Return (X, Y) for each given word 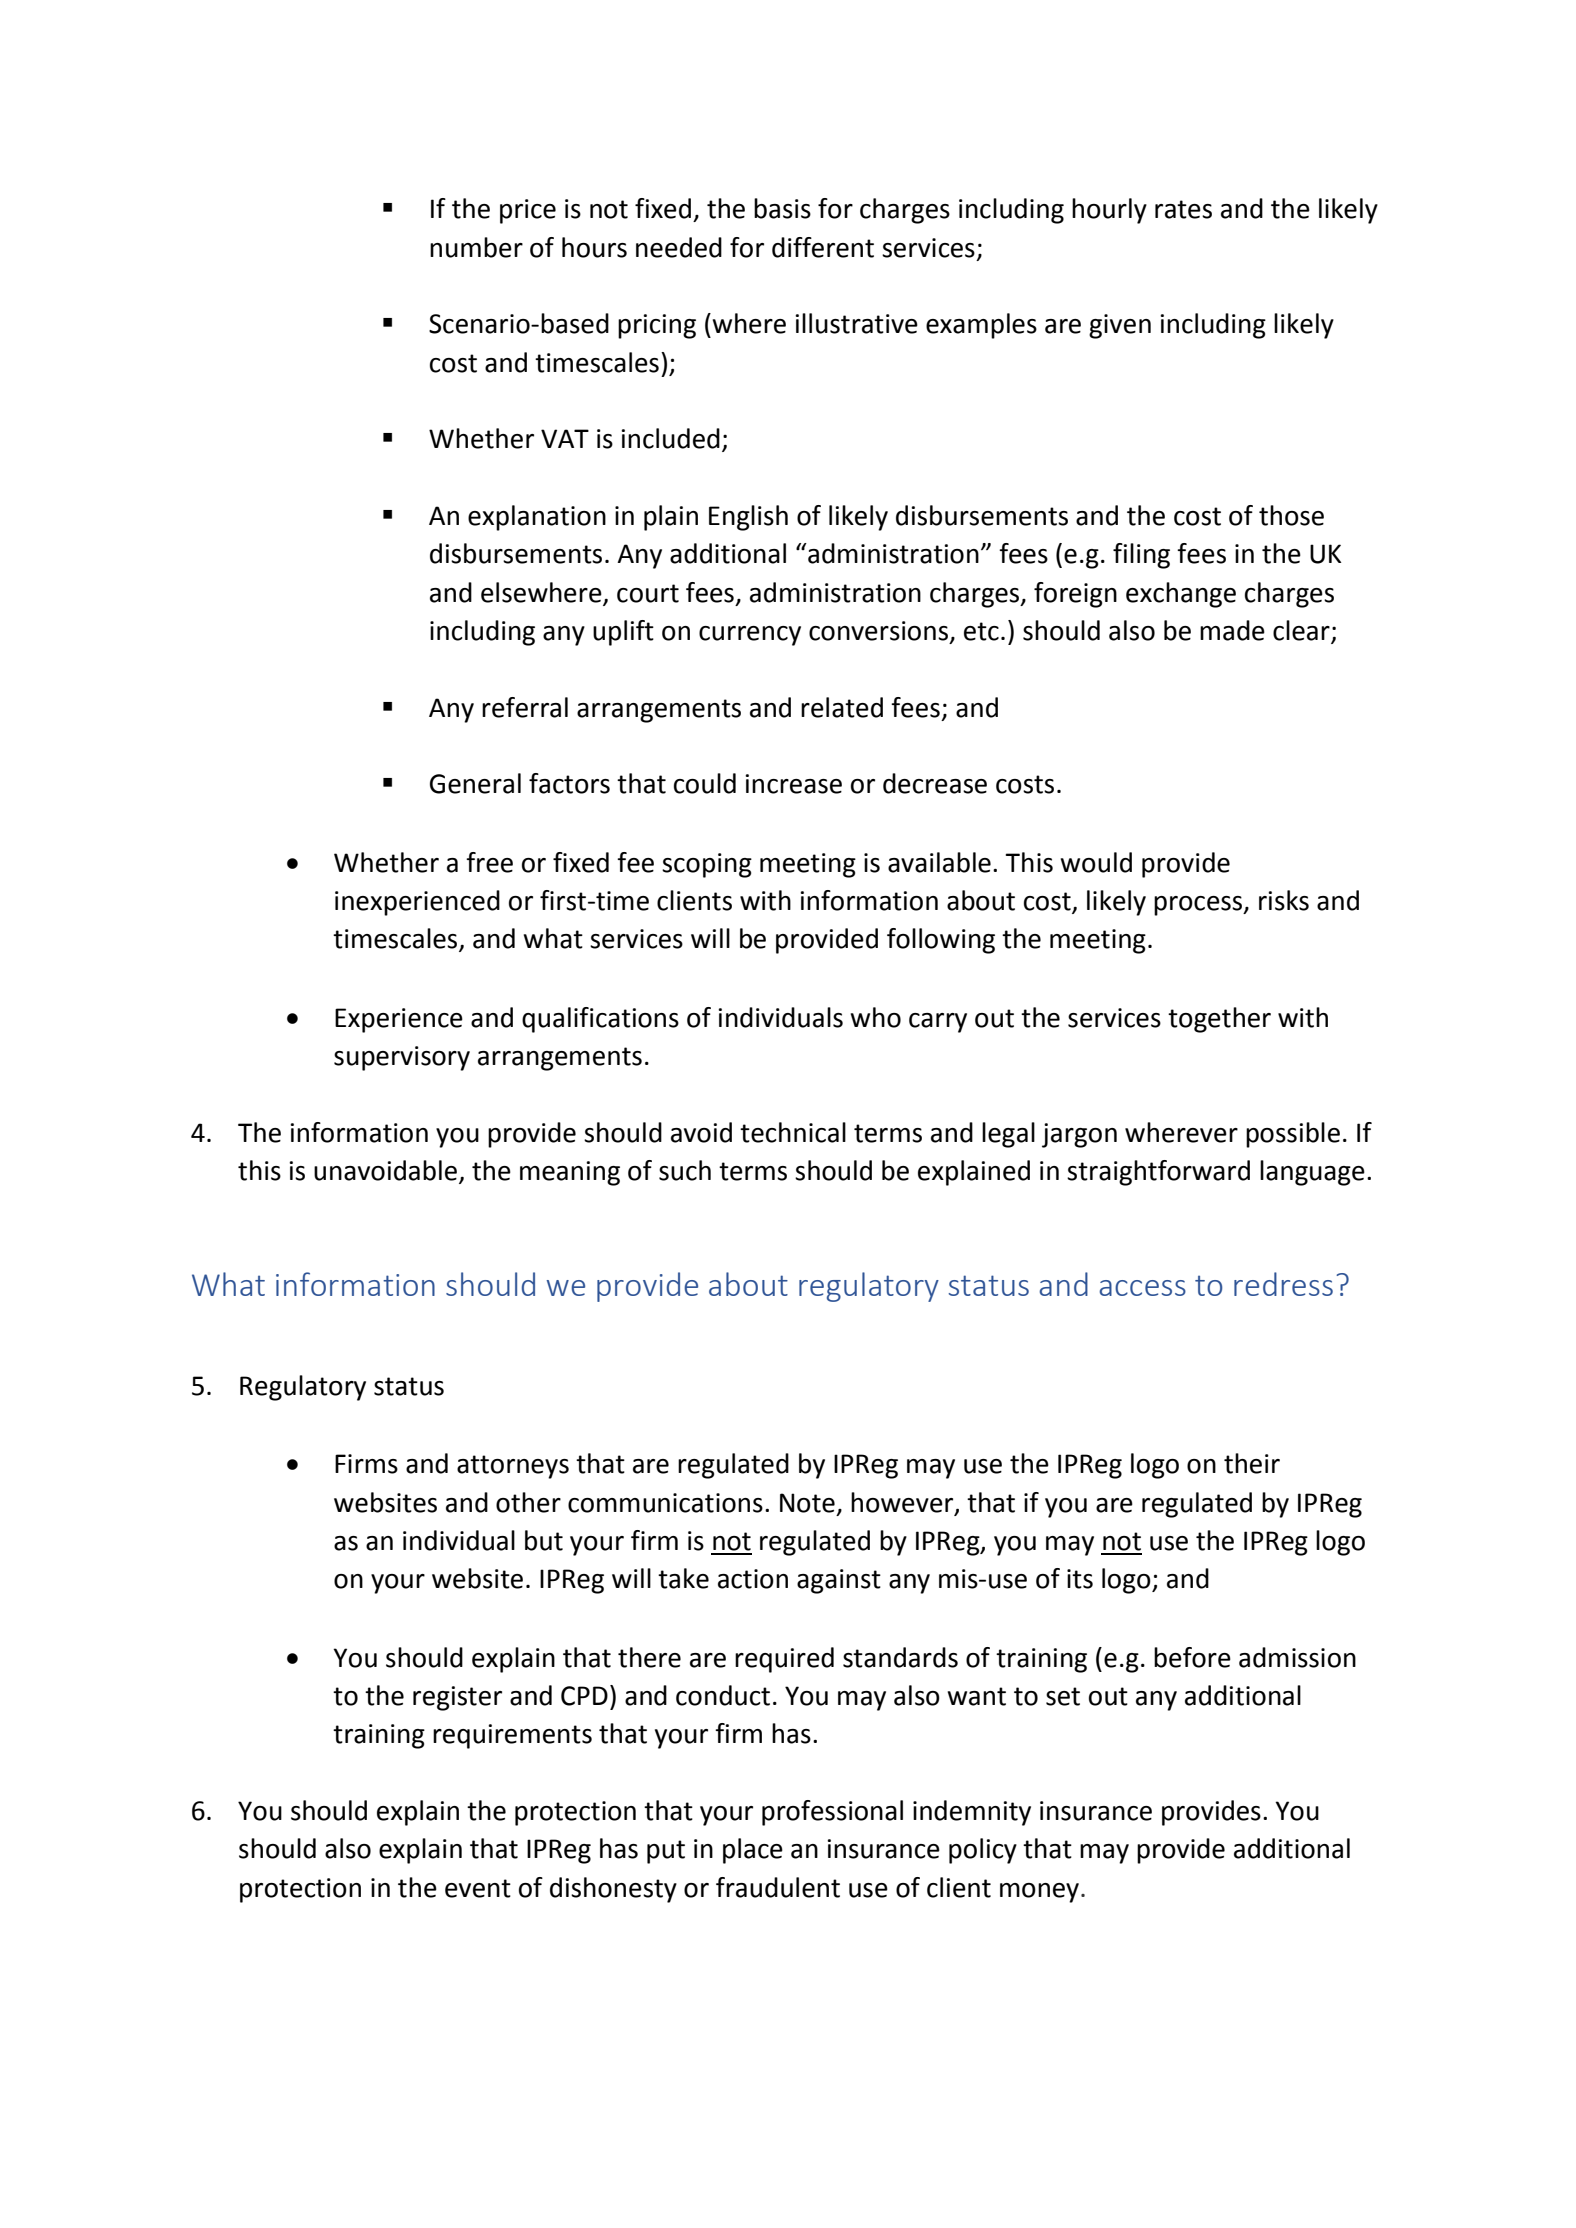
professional (832, 1813)
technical (793, 1132)
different (823, 247)
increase (793, 784)
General (475, 783)
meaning (570, 1173)
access (1142, 1288)
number (476, 247)
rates (1183, 209)
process (1199, 906)
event (478, 1888)
